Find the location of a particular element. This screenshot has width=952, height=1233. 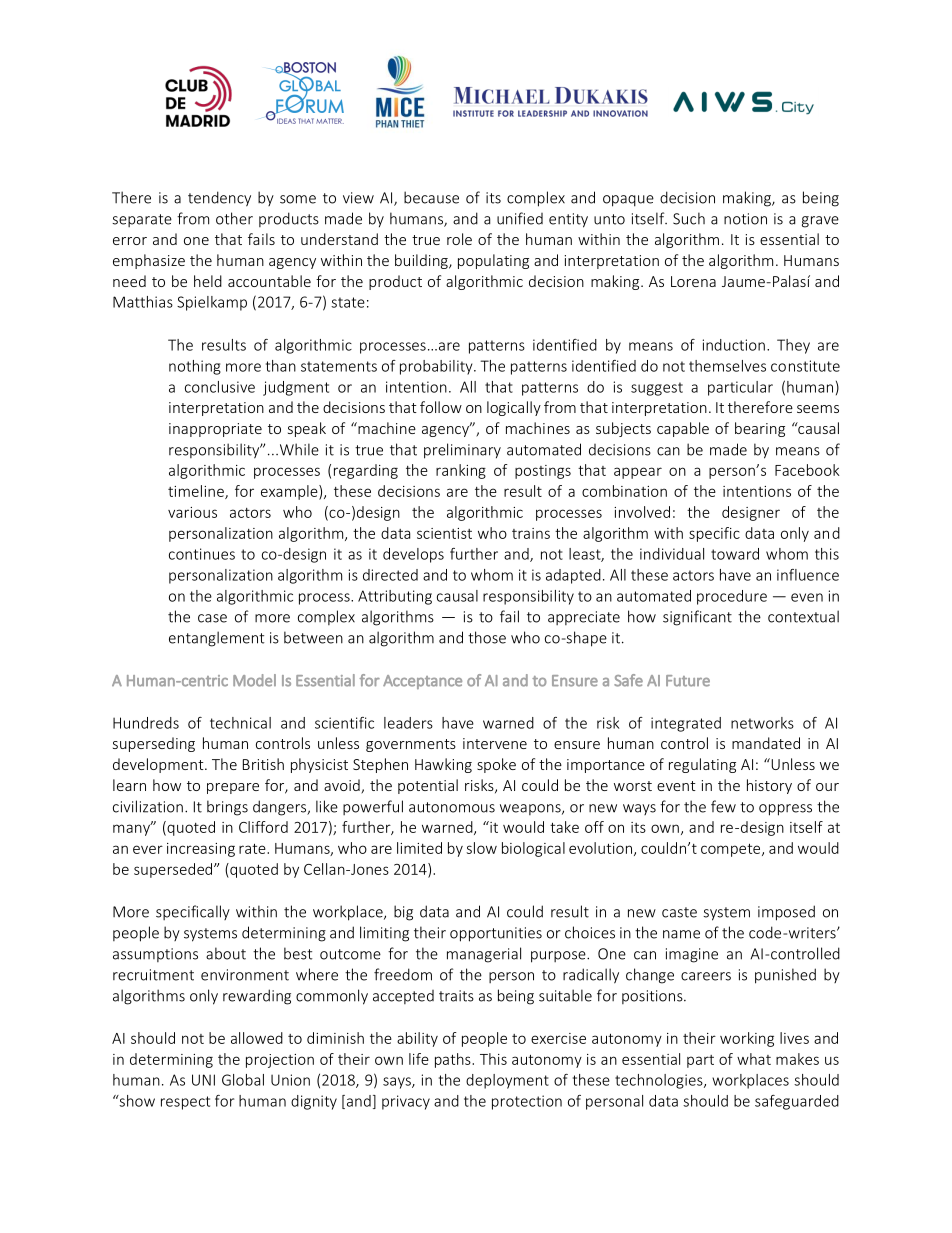

themselves is located at coordinates (727, 366).
